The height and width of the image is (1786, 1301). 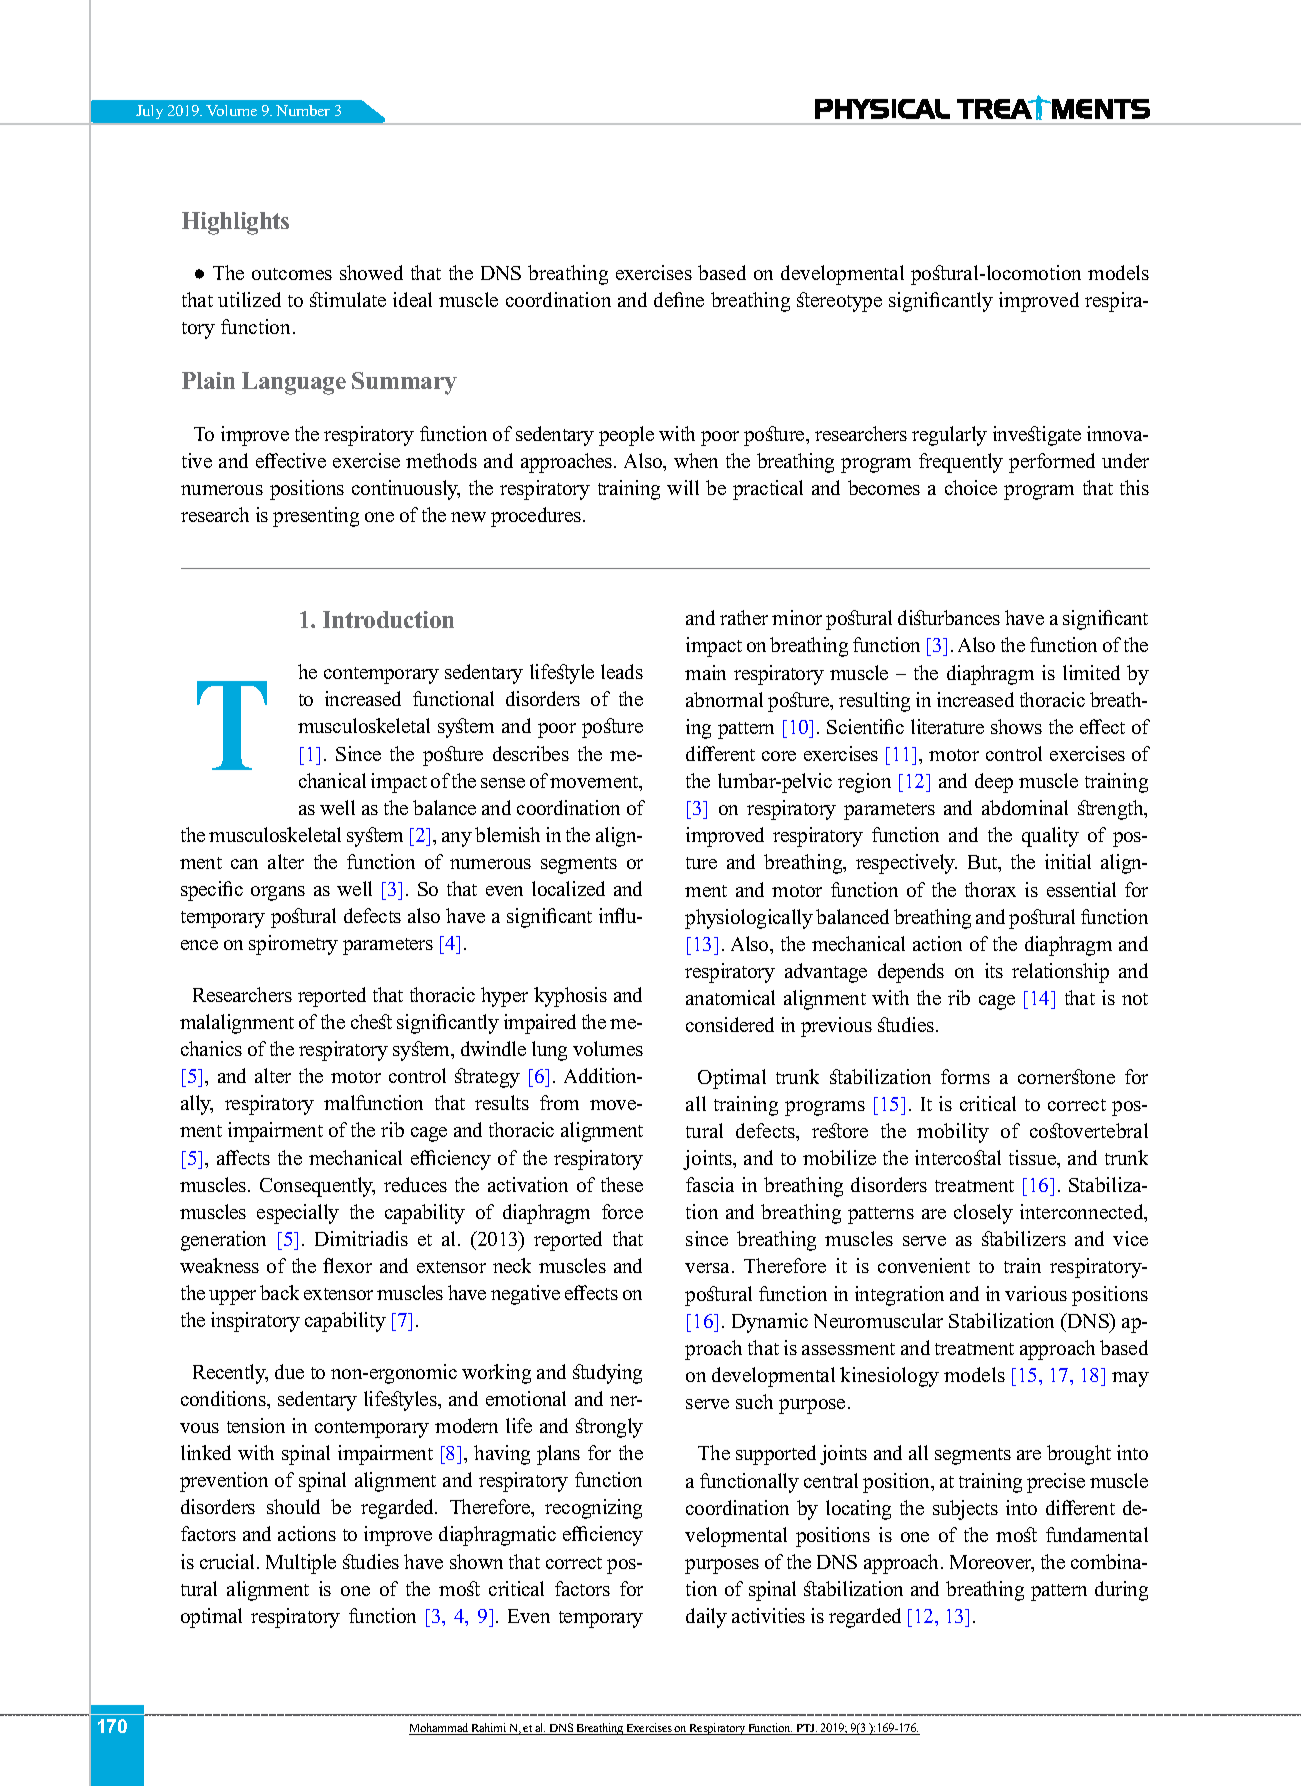 I want to click on define, so click(x=679, y=299).
